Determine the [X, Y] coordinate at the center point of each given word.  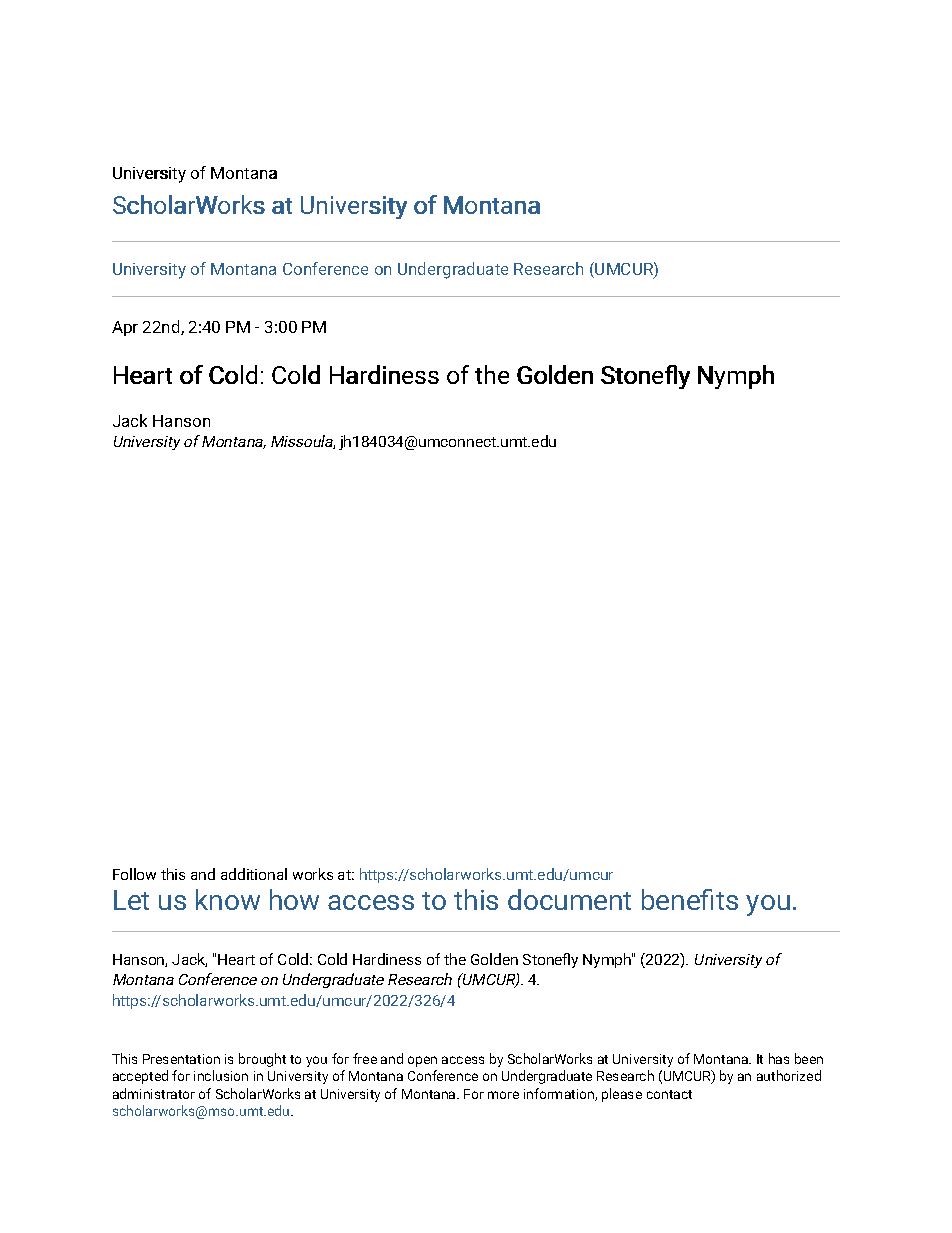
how [294, 899]
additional [254, 874]
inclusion [221, 1075]
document [569, 899]
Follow [134, 874]
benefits [690, 899]
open [422, 1061]
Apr [125, 328]
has [779, 1058]
